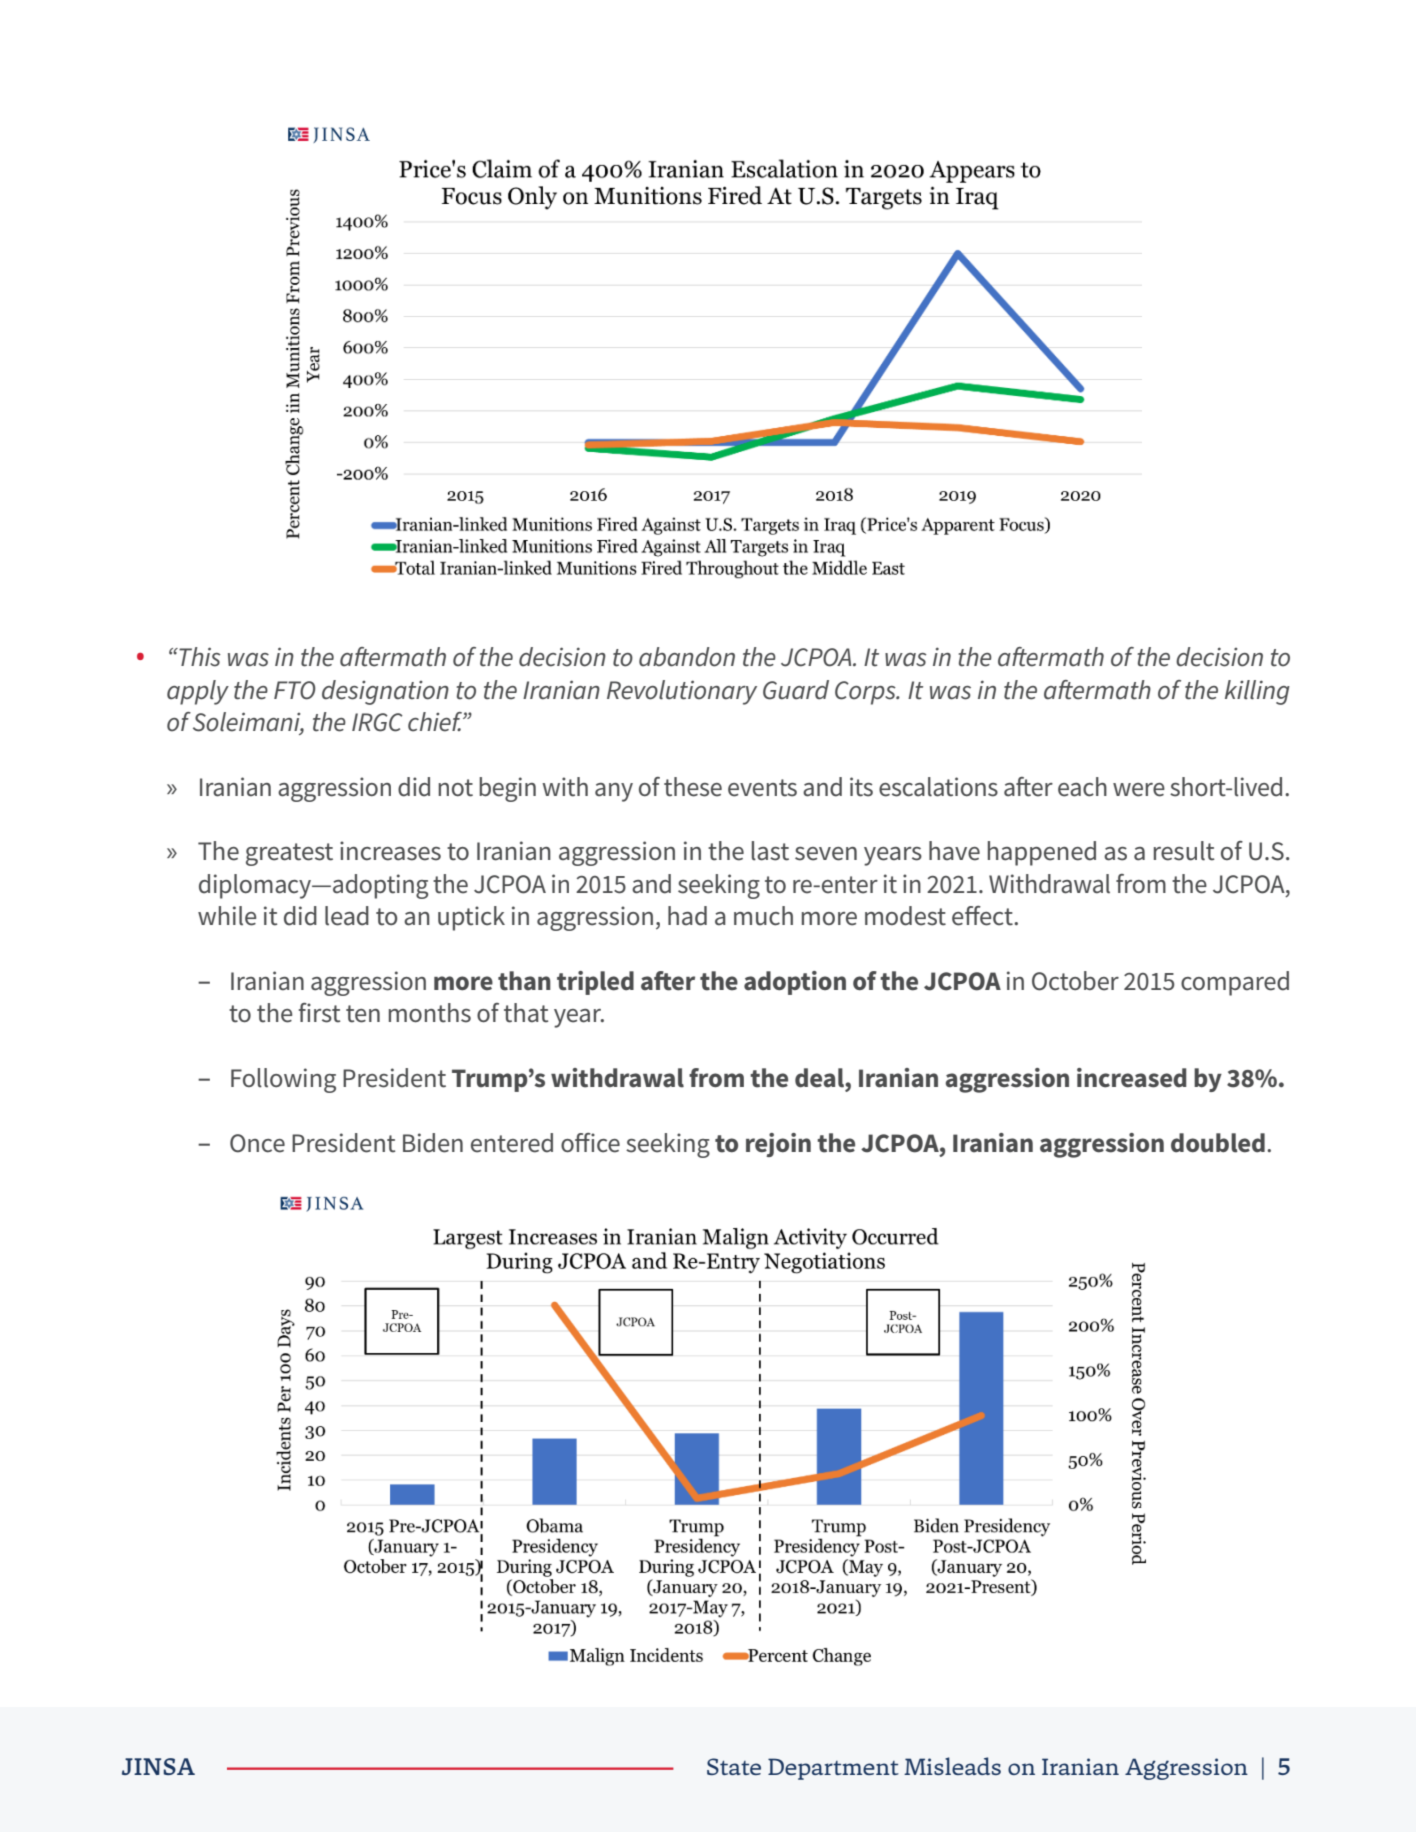  I want to click on apply, so click(198, 692).
